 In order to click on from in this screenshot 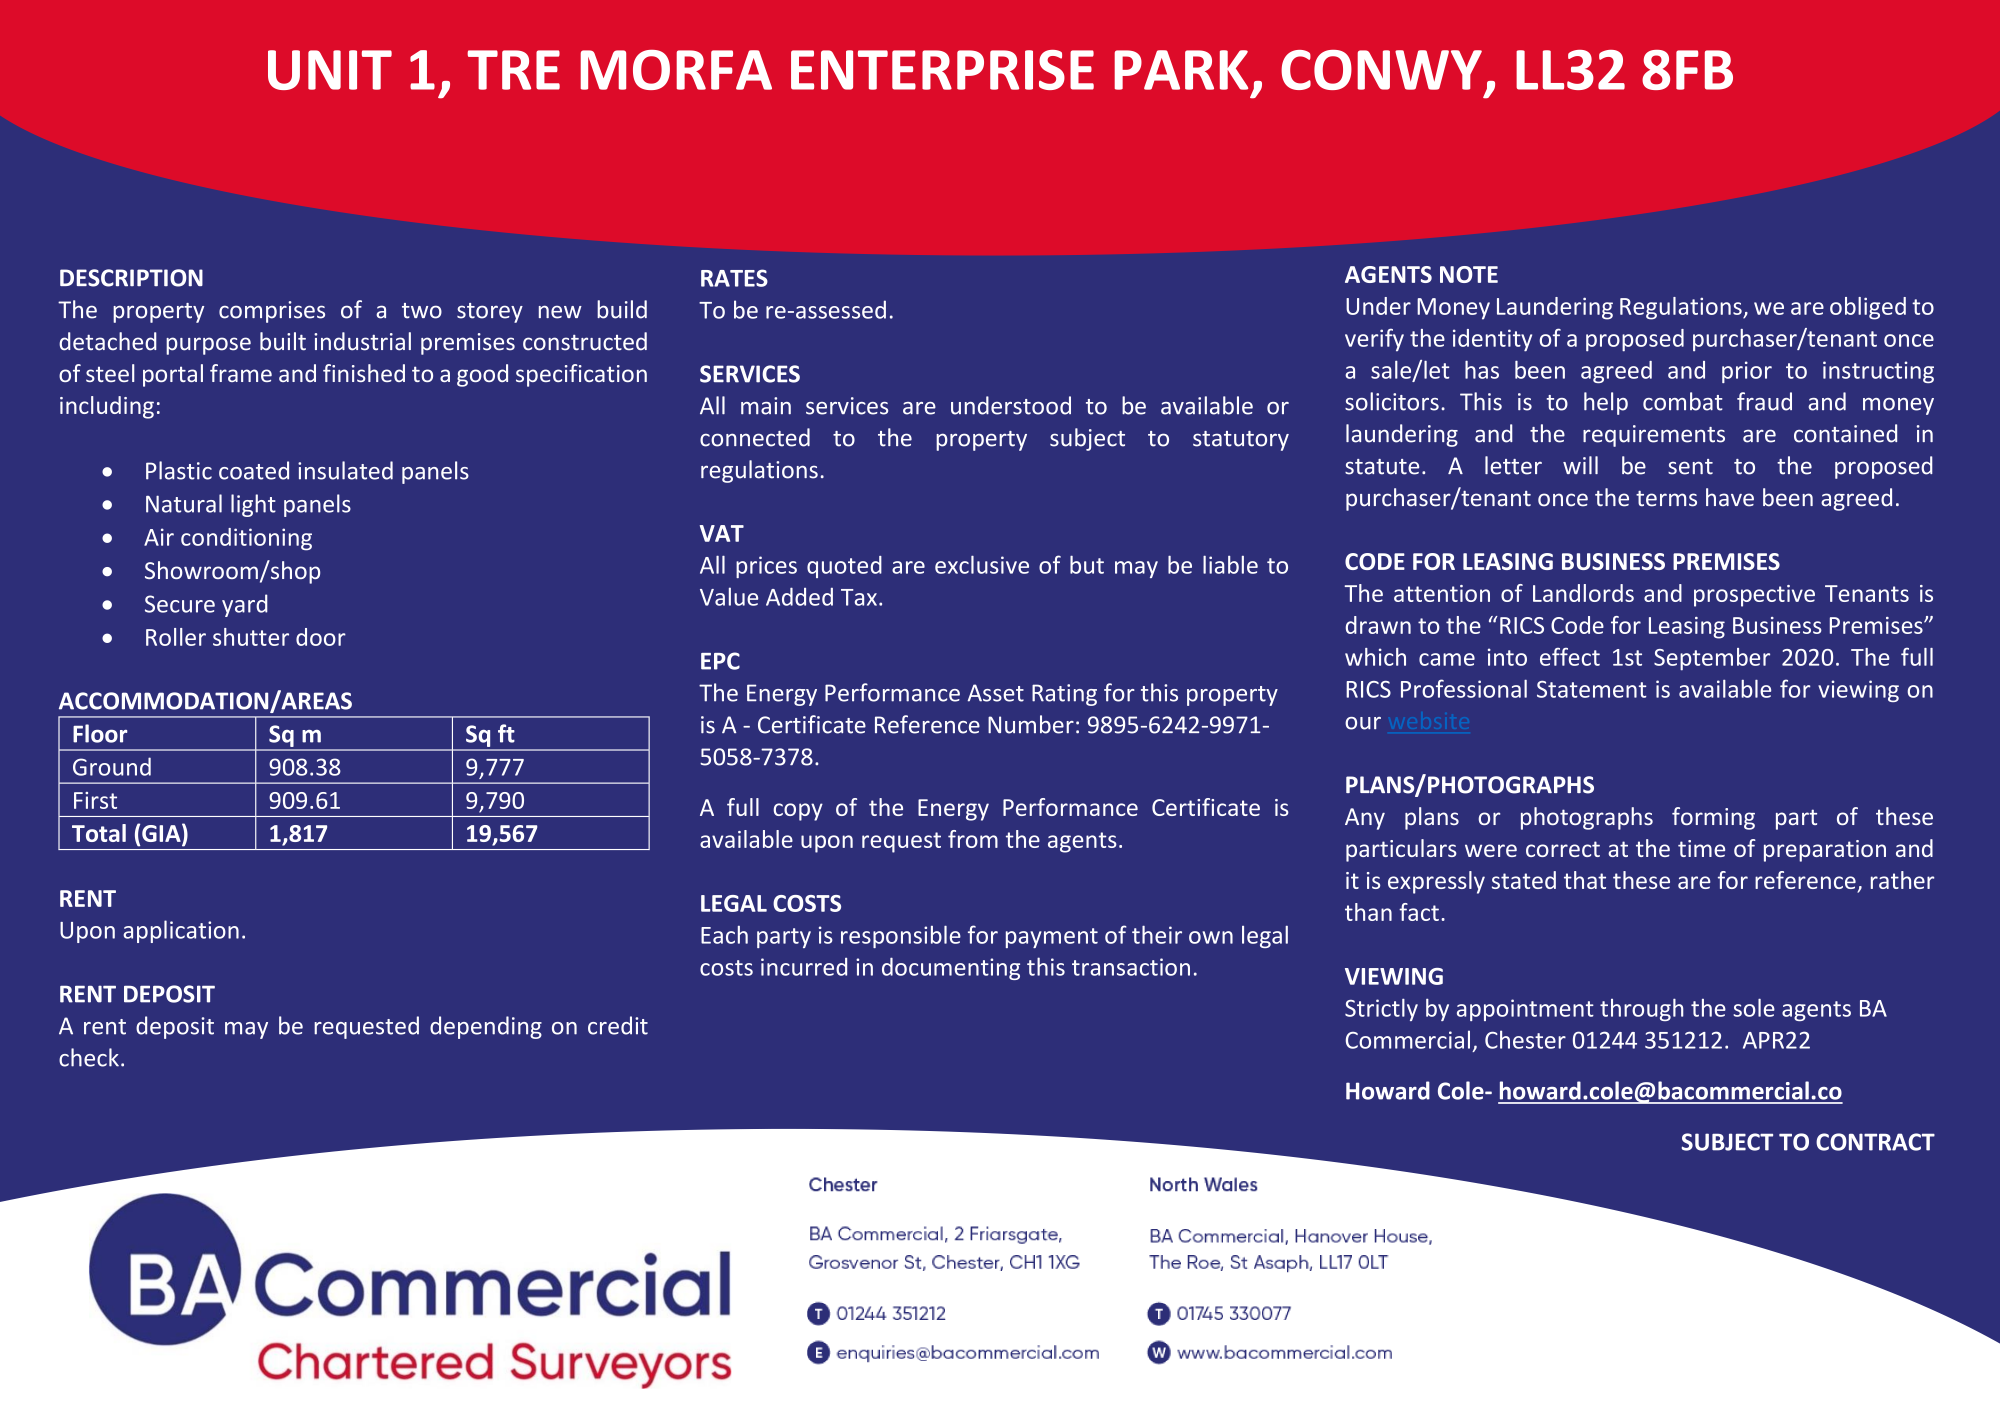, I will do `click(973, 839)`.
